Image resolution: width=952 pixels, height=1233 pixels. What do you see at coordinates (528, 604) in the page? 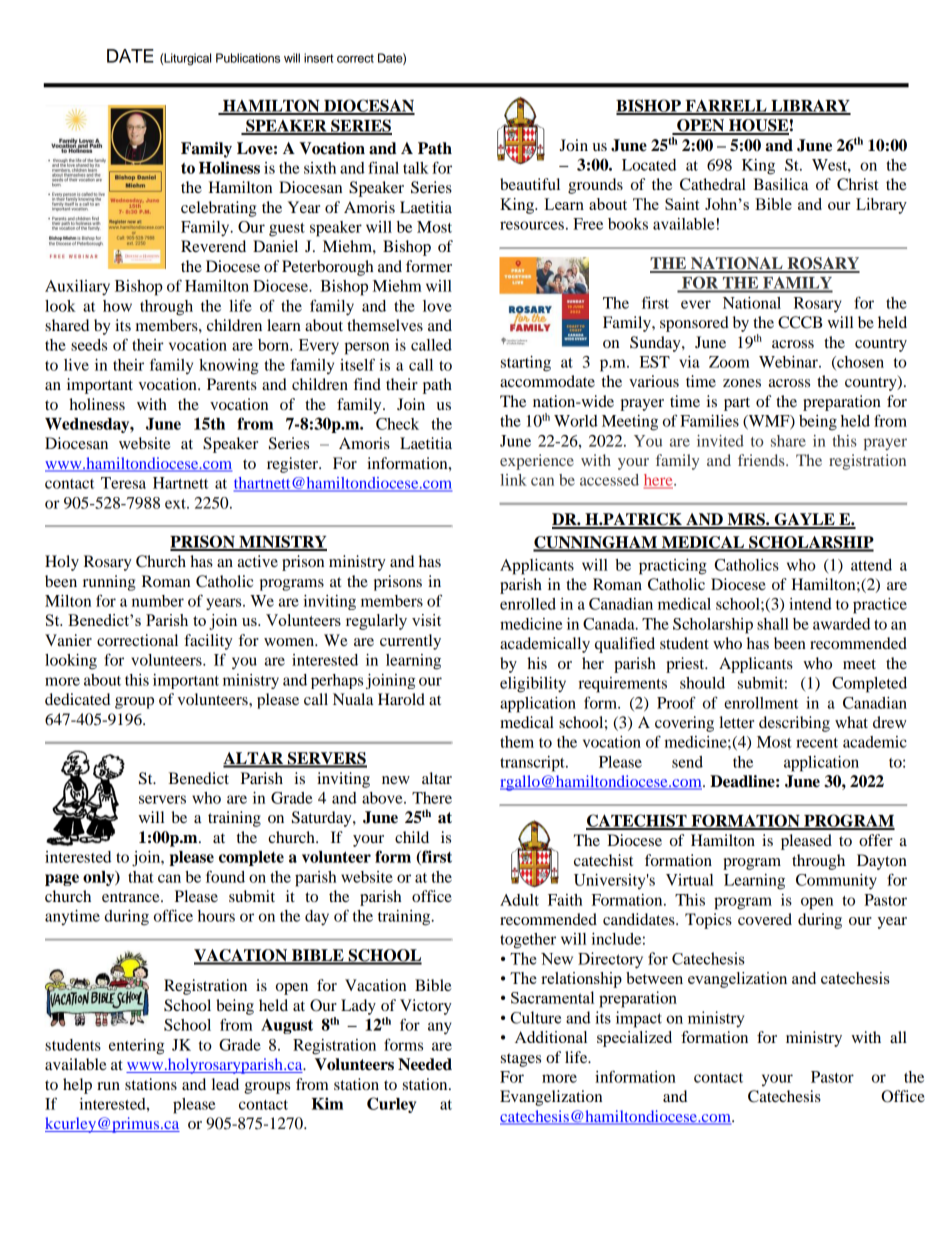
I see `enrolled` at bounding box center [528, 604].
